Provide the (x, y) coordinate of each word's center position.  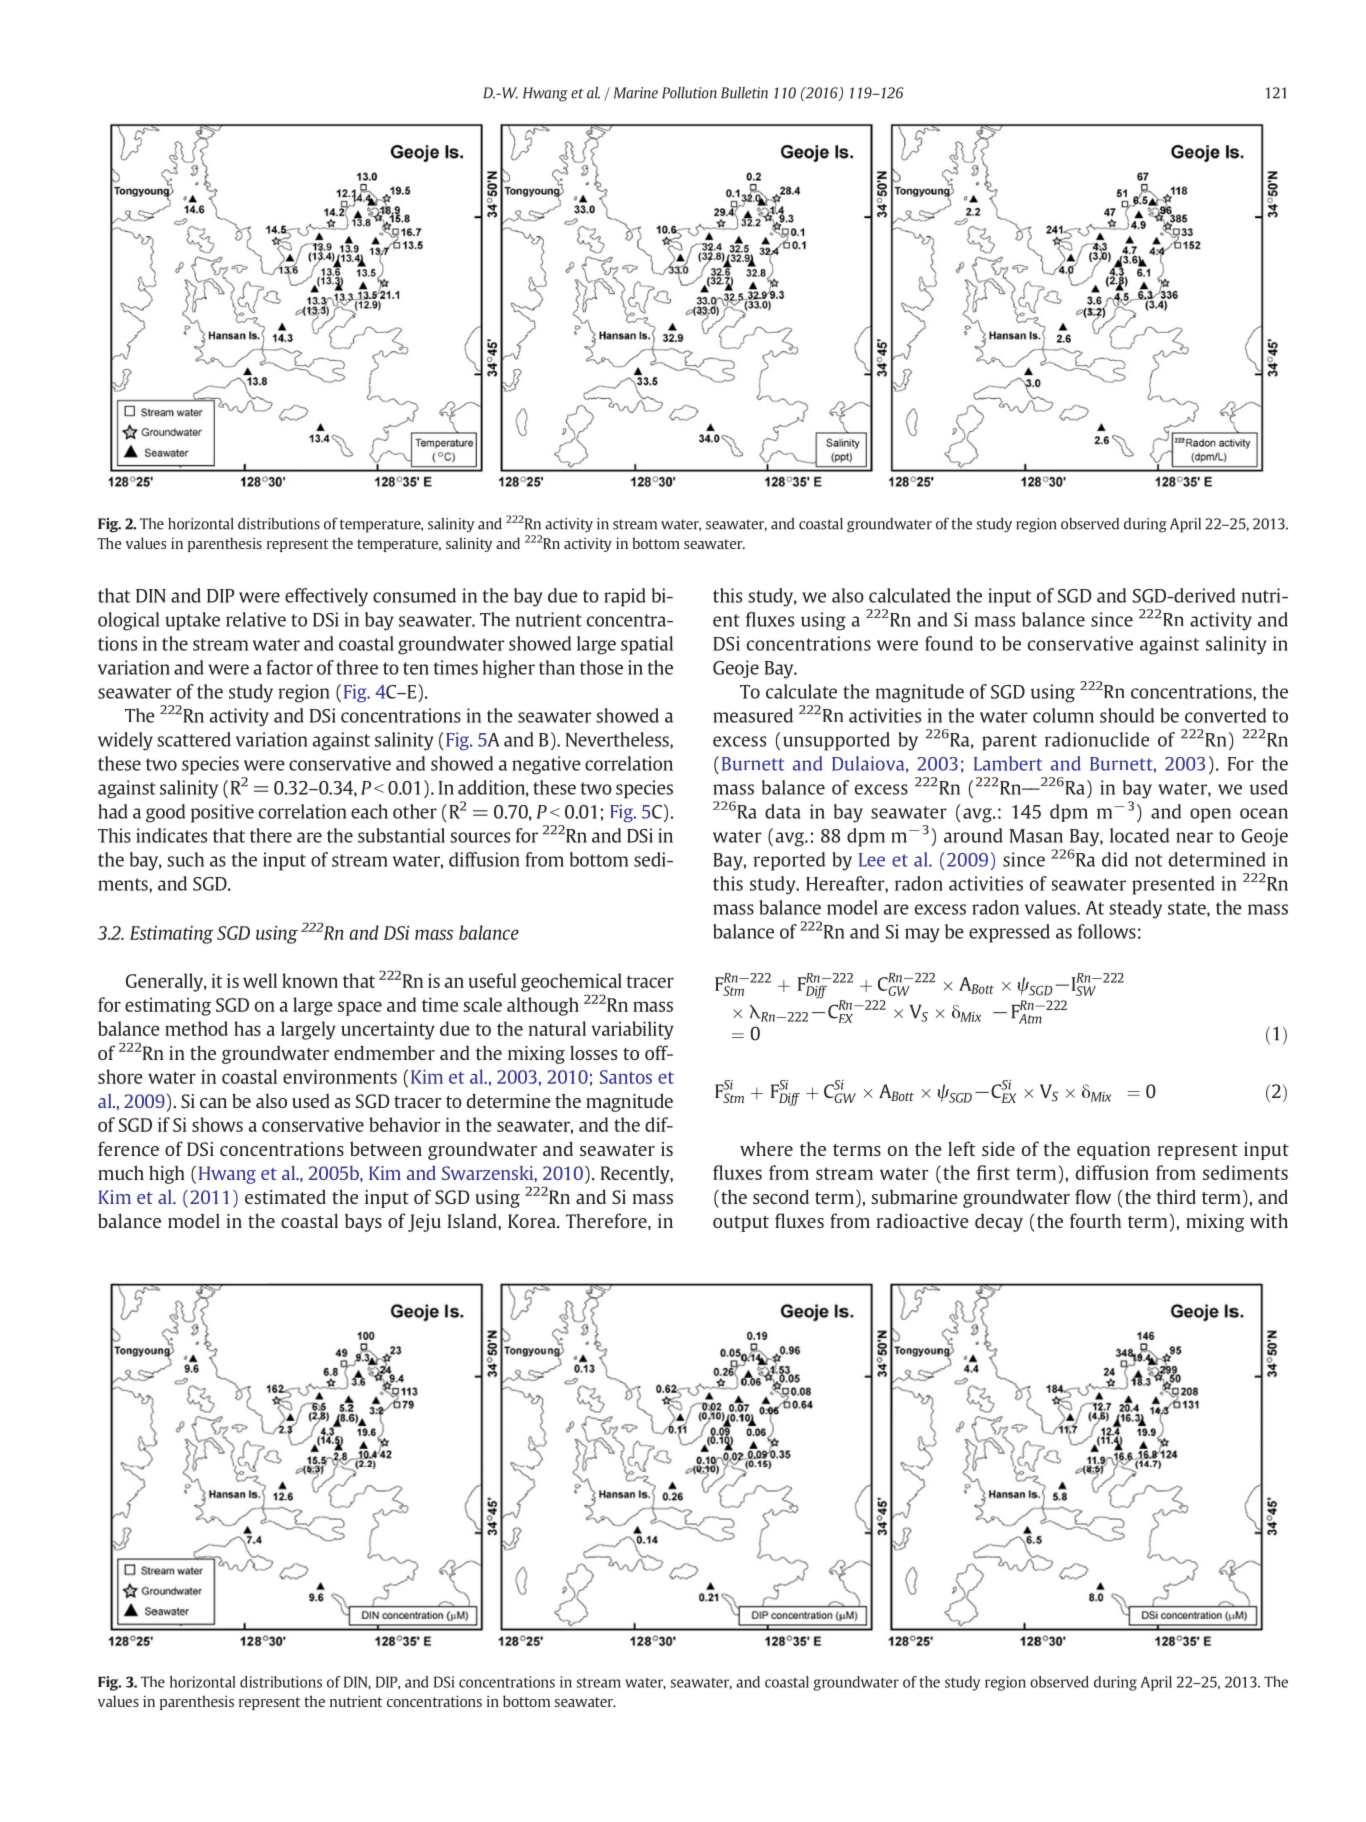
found (949, 643)
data (783, 811)
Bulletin (744, 93)
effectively (326, 597)
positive (222, 813)
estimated (285, 1196)
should (1127, 715)
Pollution (689, 93)
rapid (625, 597)
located (1139, 835)
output (741, 1224)
